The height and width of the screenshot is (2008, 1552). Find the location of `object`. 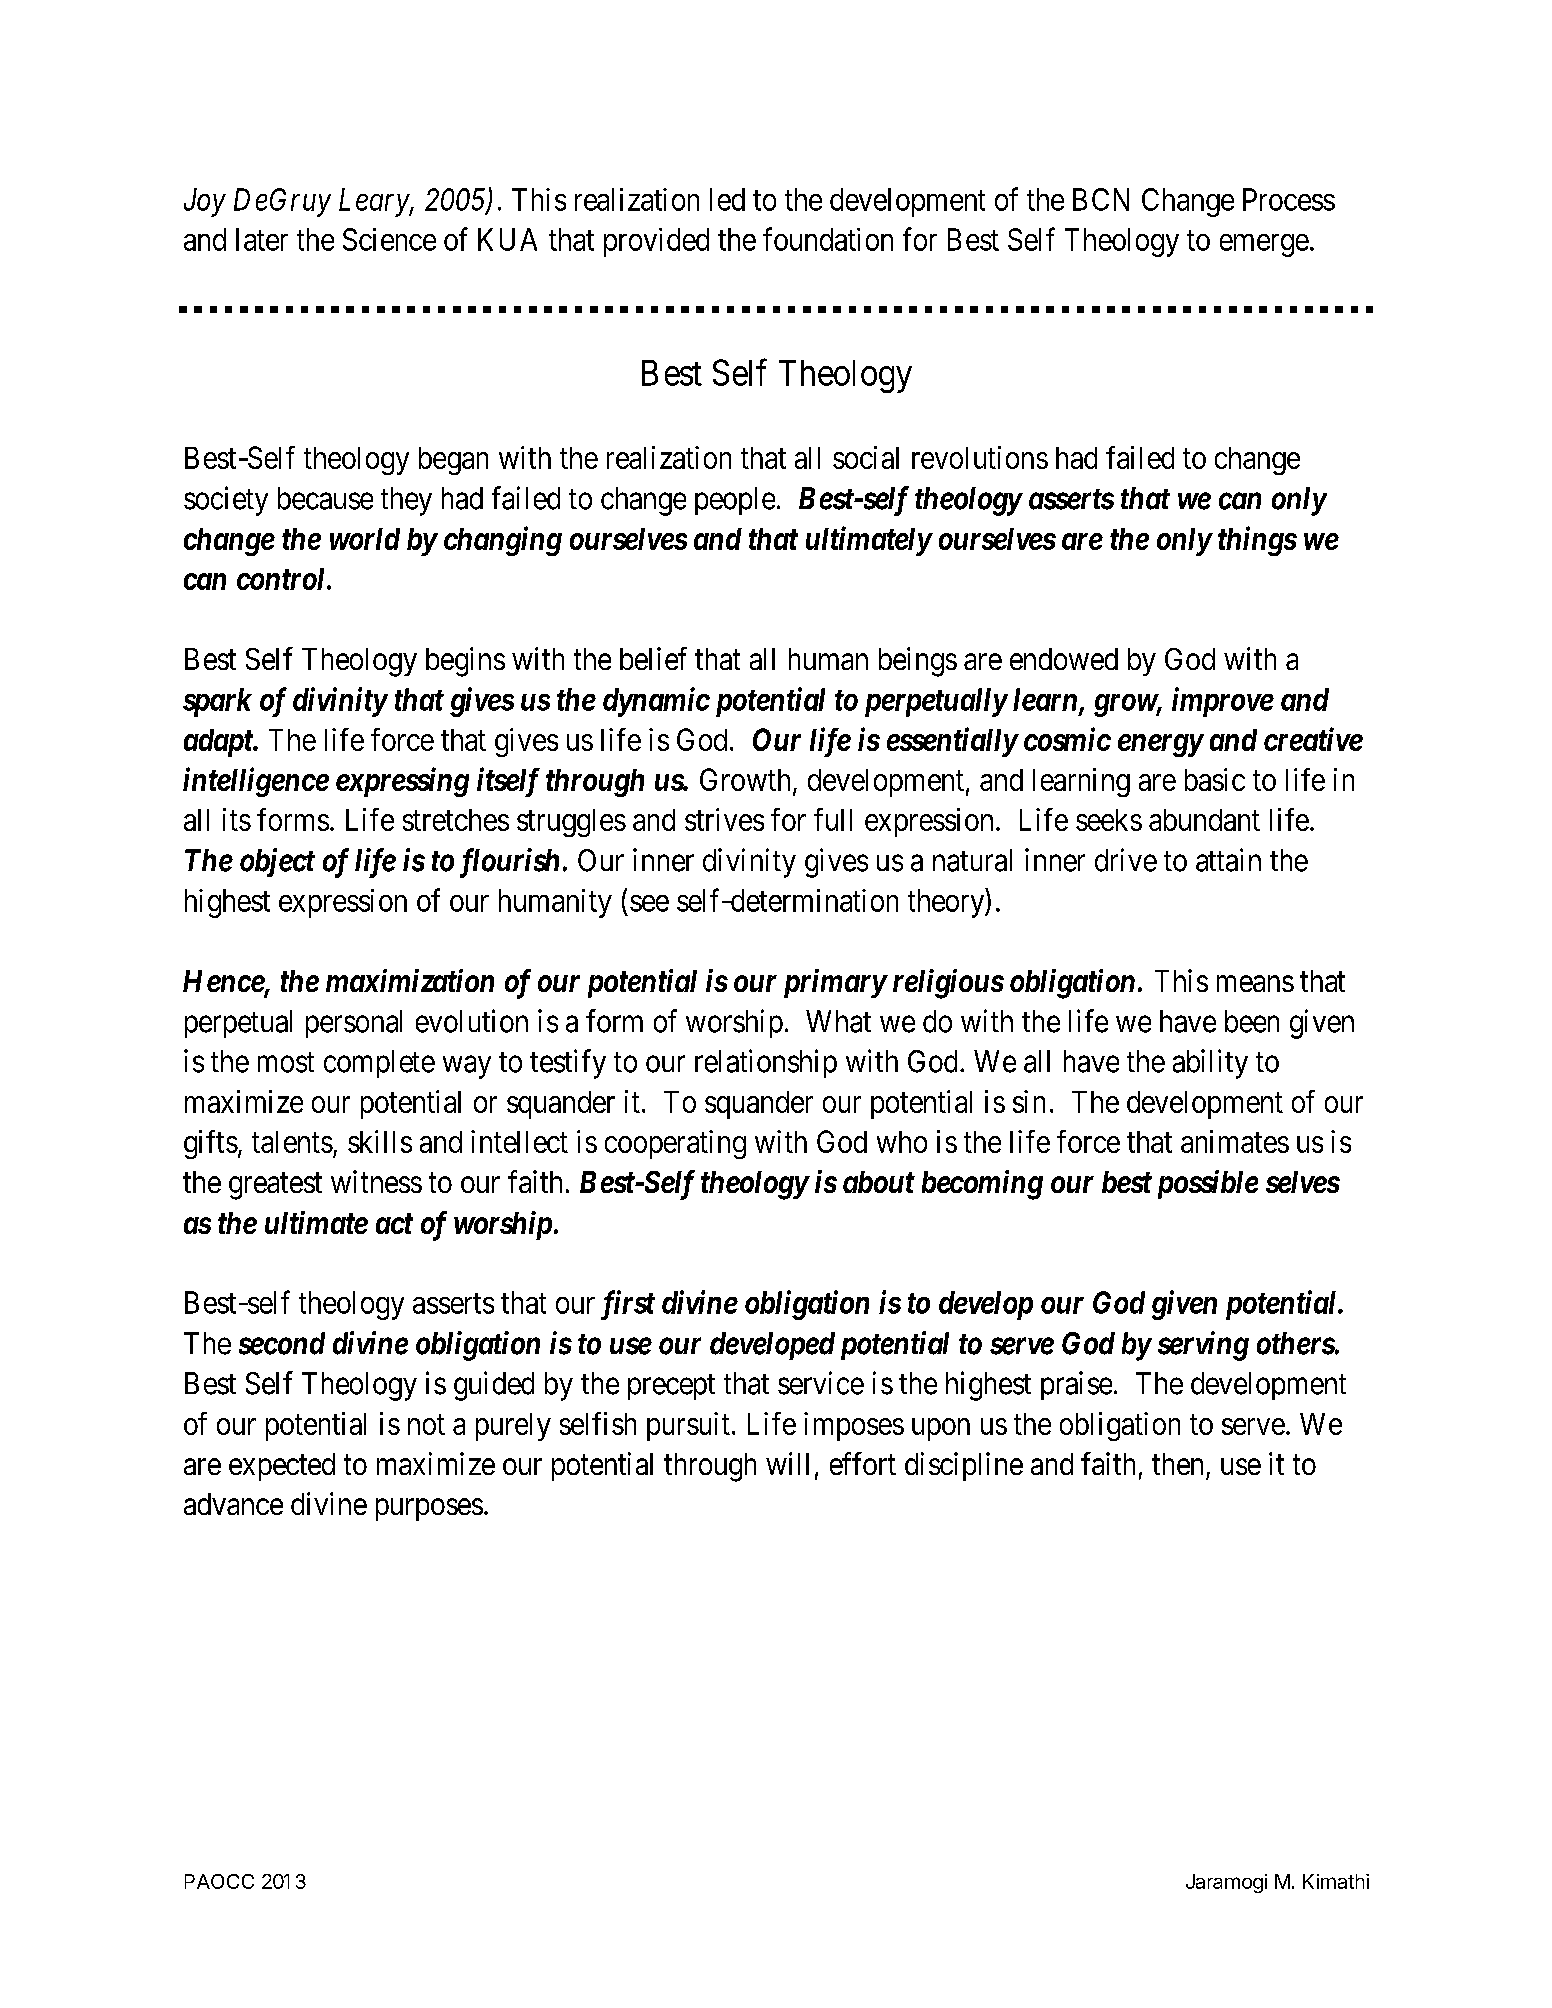

object is located at coordinates (277, 862).
